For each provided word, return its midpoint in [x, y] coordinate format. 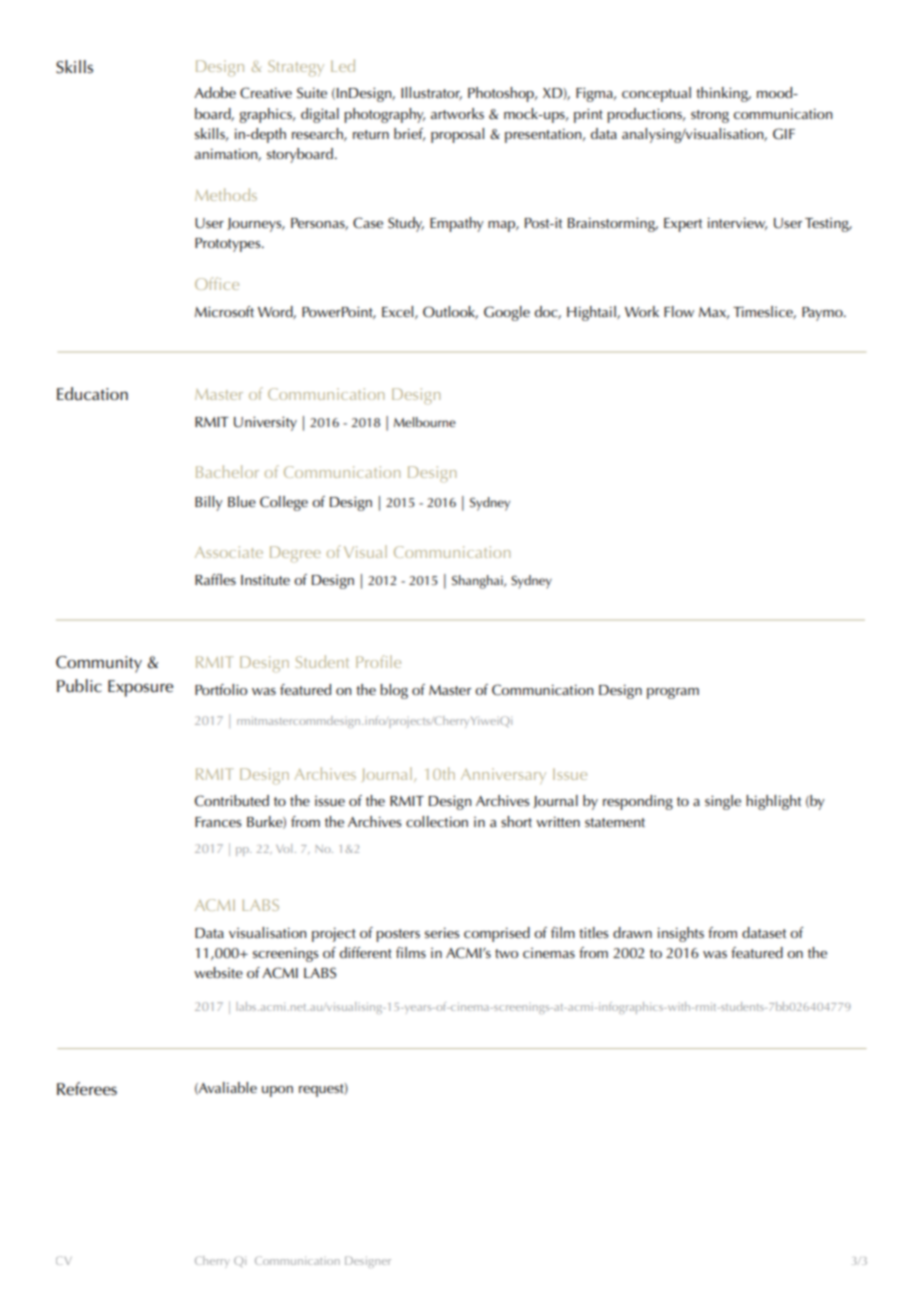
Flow [679, 311]
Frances [218, 822]
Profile [378, 661]
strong [710, 116]
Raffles [215, 579]
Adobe [215, 92]
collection [437, 821]
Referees [87, 1089]
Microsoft [224, 311]
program [673, 693]
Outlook [450, 312]
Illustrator [431, 93]
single [723, 802]
